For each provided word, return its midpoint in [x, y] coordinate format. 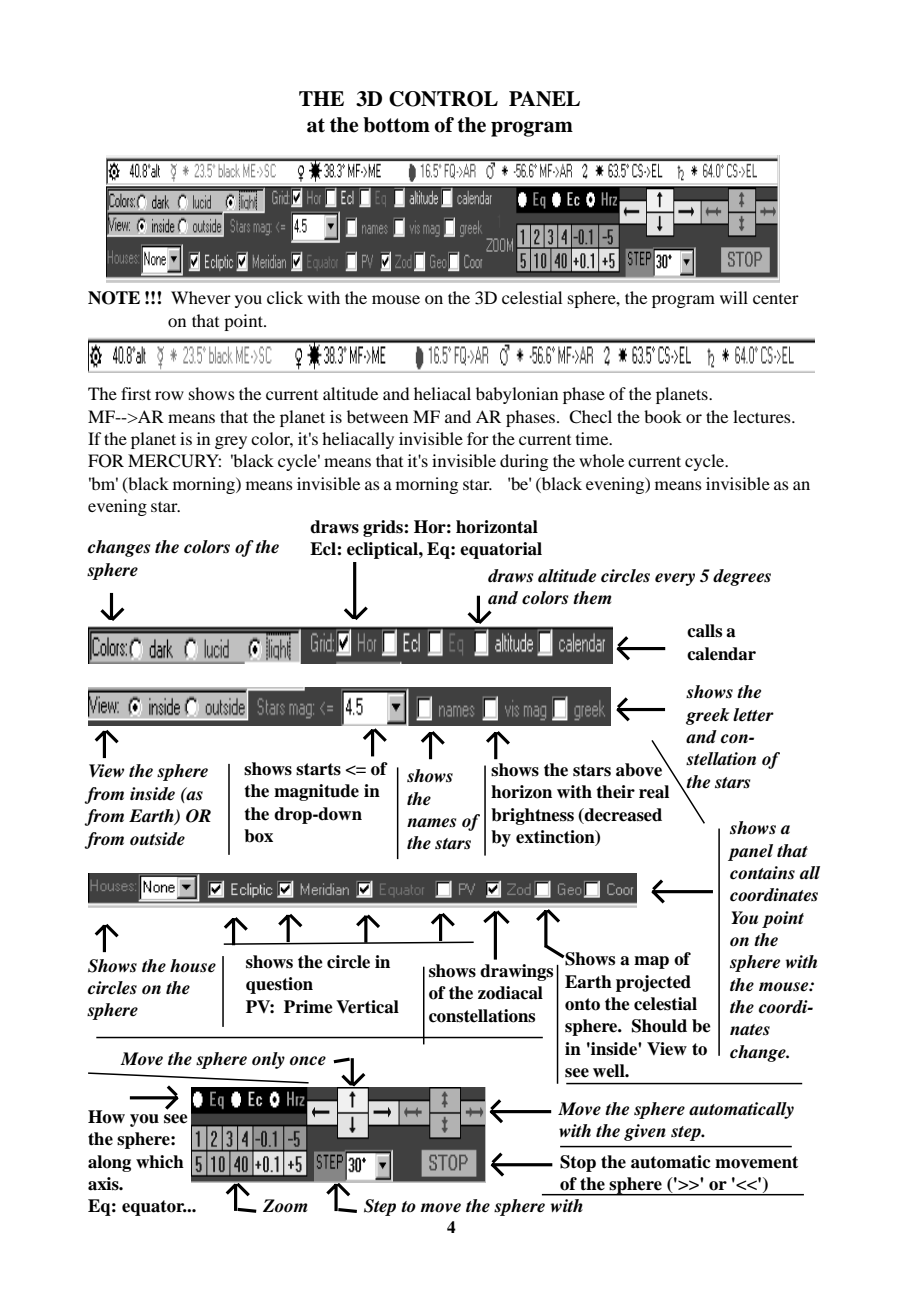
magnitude [316, 792]
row [169, 395]
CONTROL [443, 99]
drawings [516, 972]
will [734, 297]
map [651, 962]
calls [704, 631]
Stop [578, 1163]
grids [384, 528]
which [160, 1162]
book [663, 416]
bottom [396, 125]
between [377, 416]
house [193, 966]
